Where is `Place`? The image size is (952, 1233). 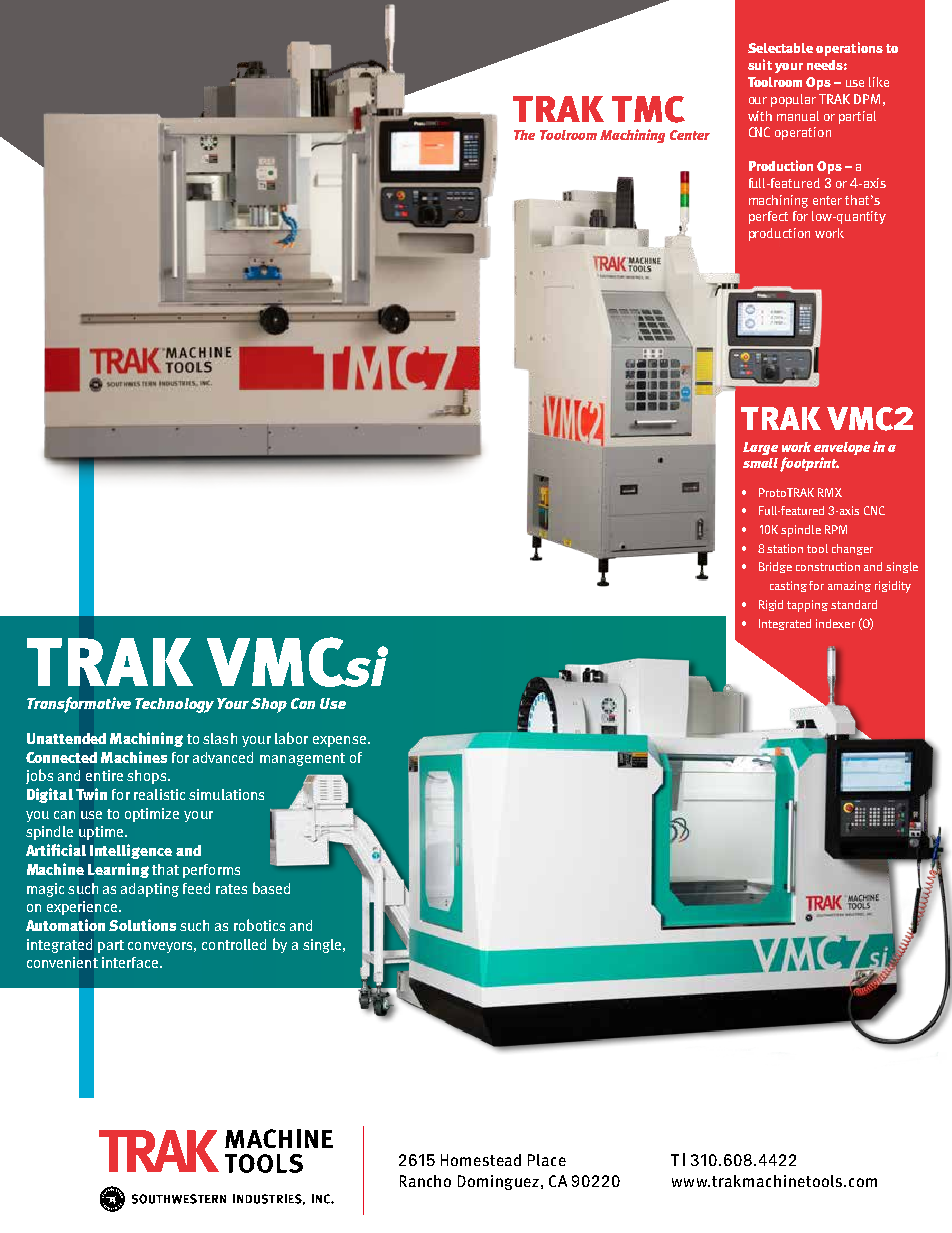
Place is located at coordinates (547, 1160).
